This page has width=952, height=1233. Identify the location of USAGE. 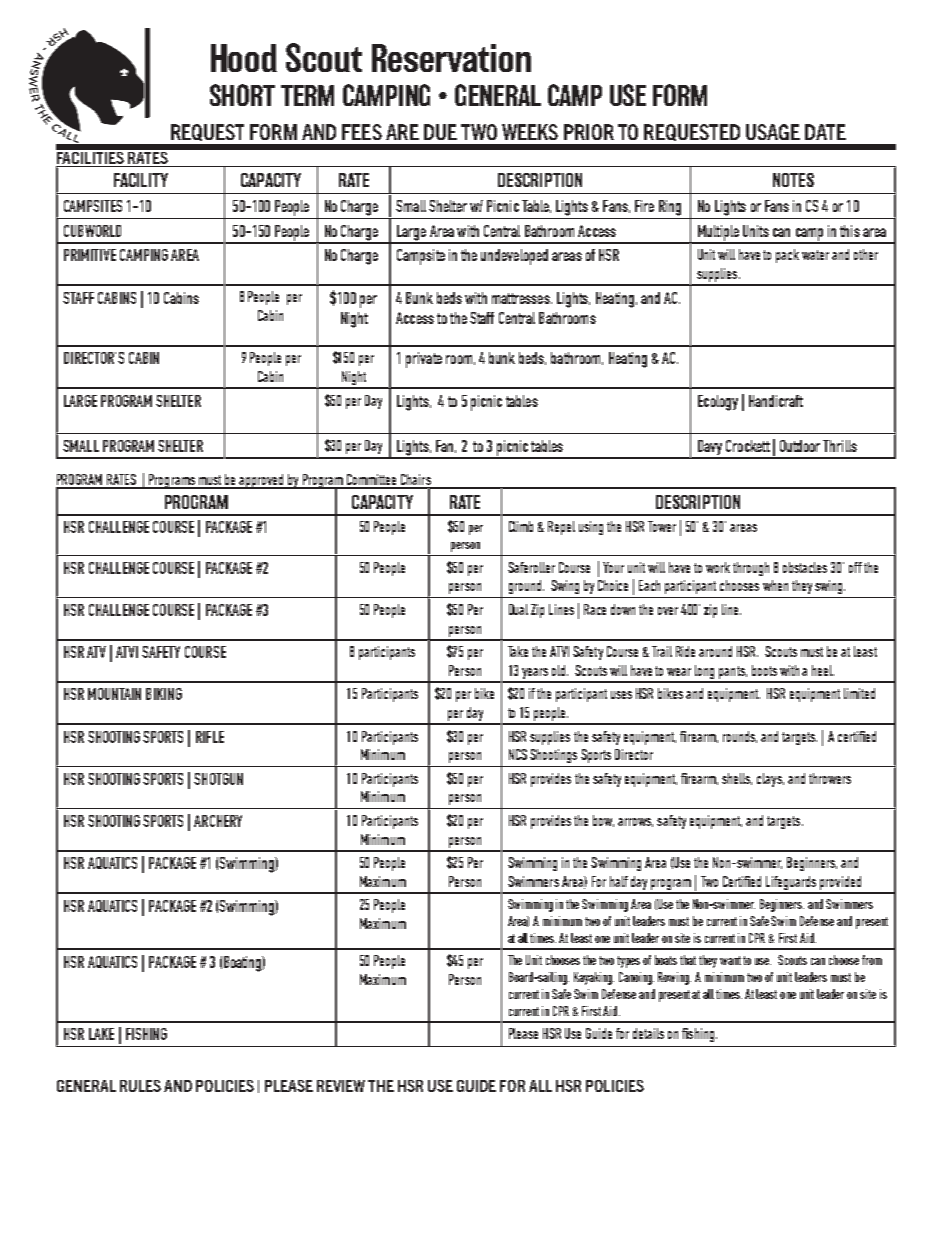
(773, 132).
